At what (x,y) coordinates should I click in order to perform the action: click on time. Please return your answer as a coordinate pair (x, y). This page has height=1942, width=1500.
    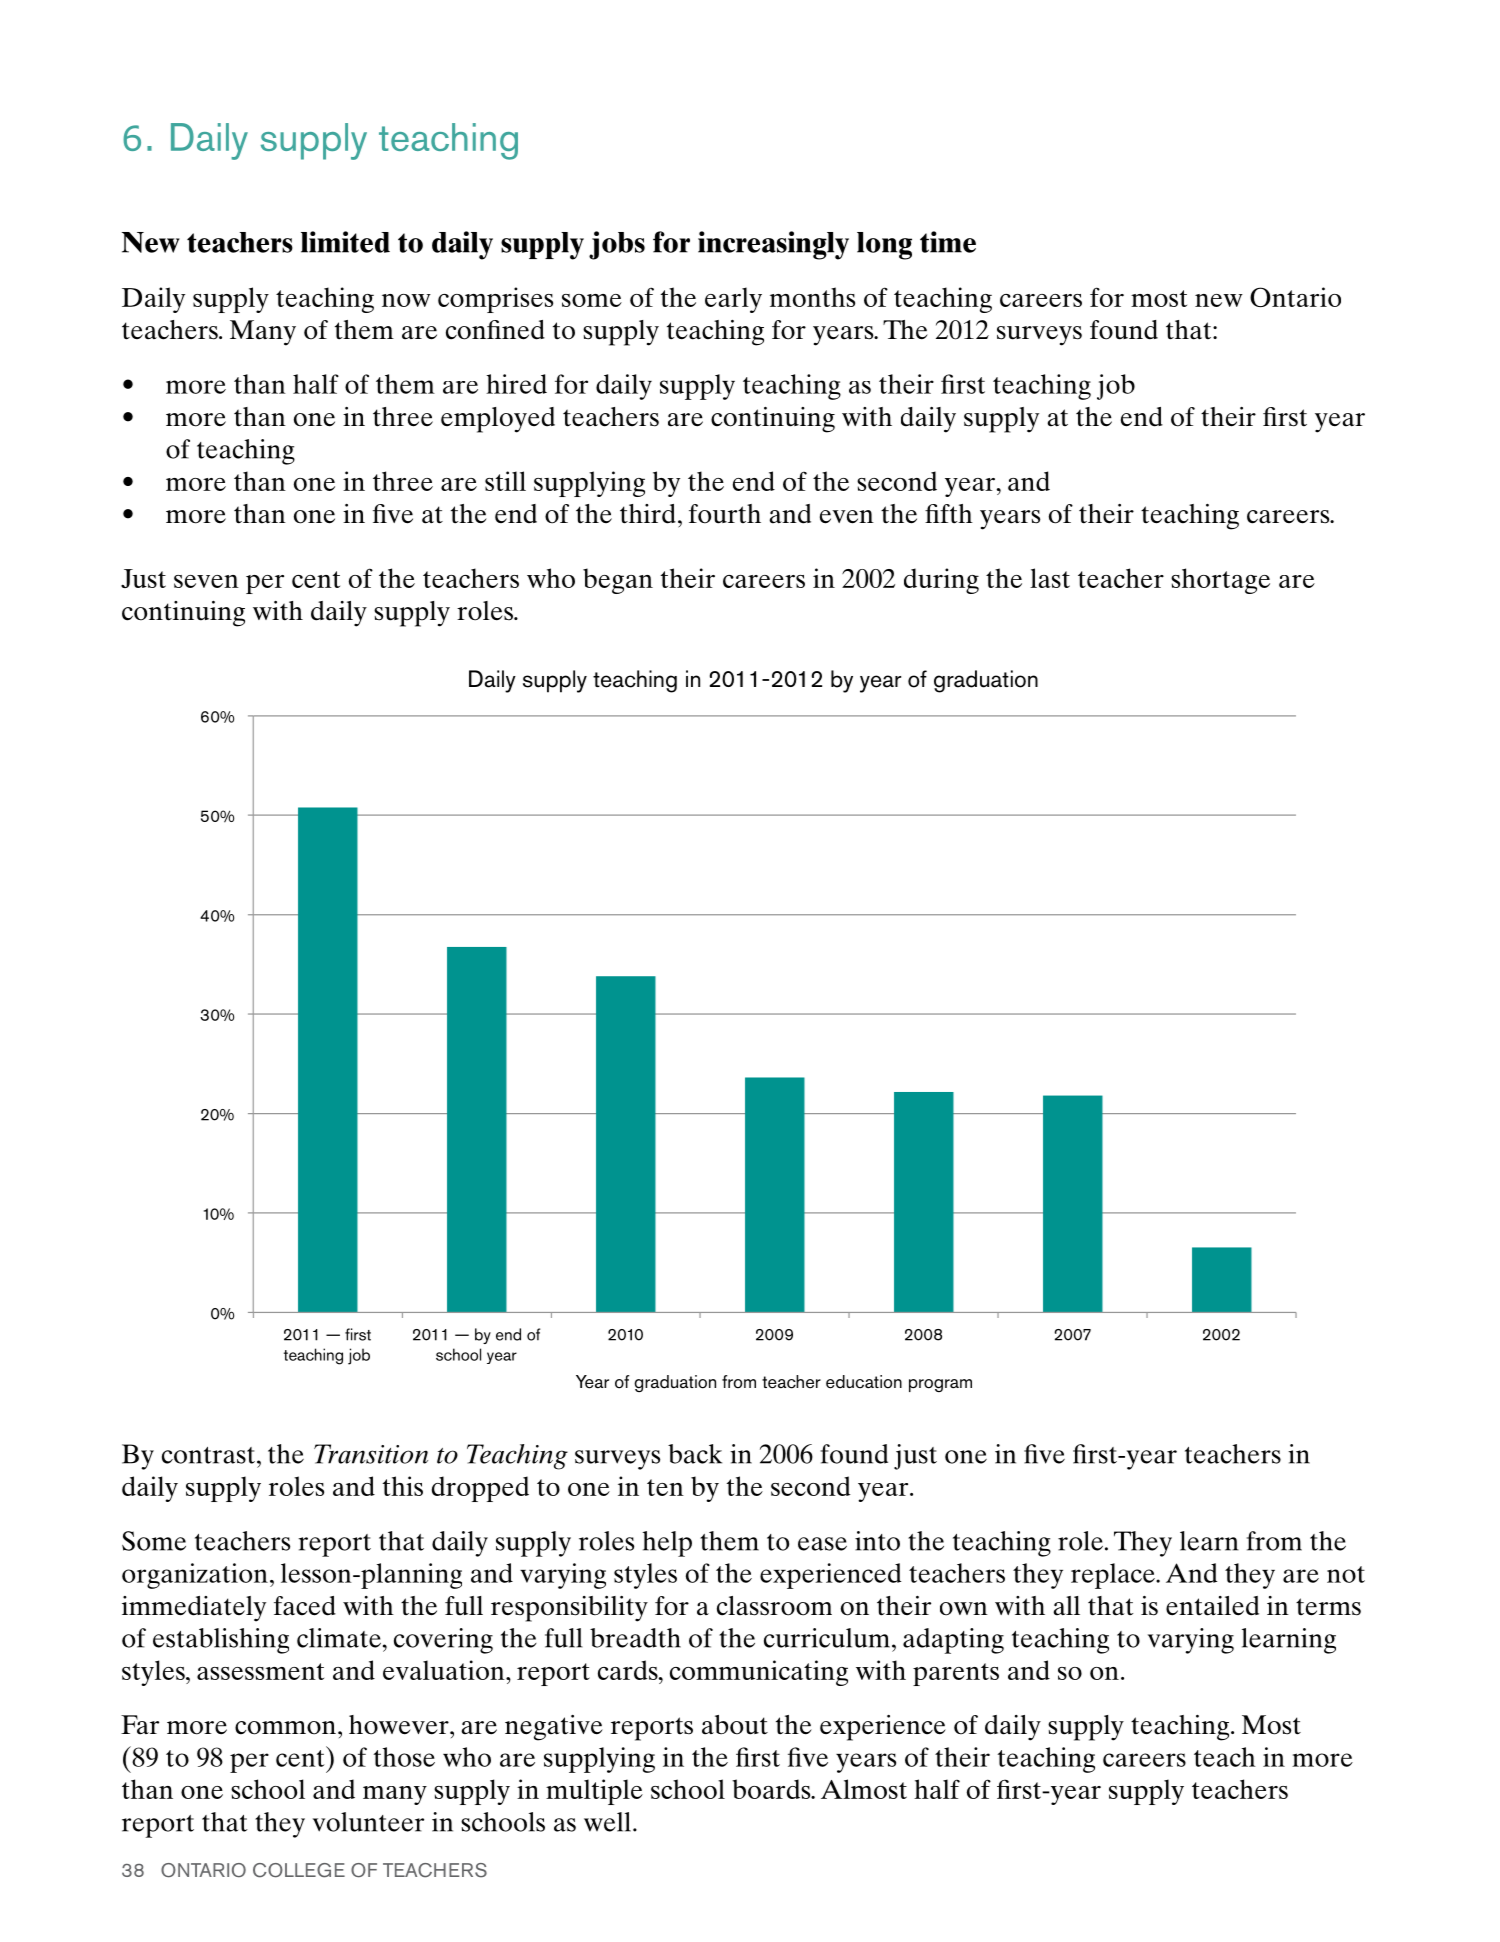
    Looking at the image, I should click on (948, 242).
